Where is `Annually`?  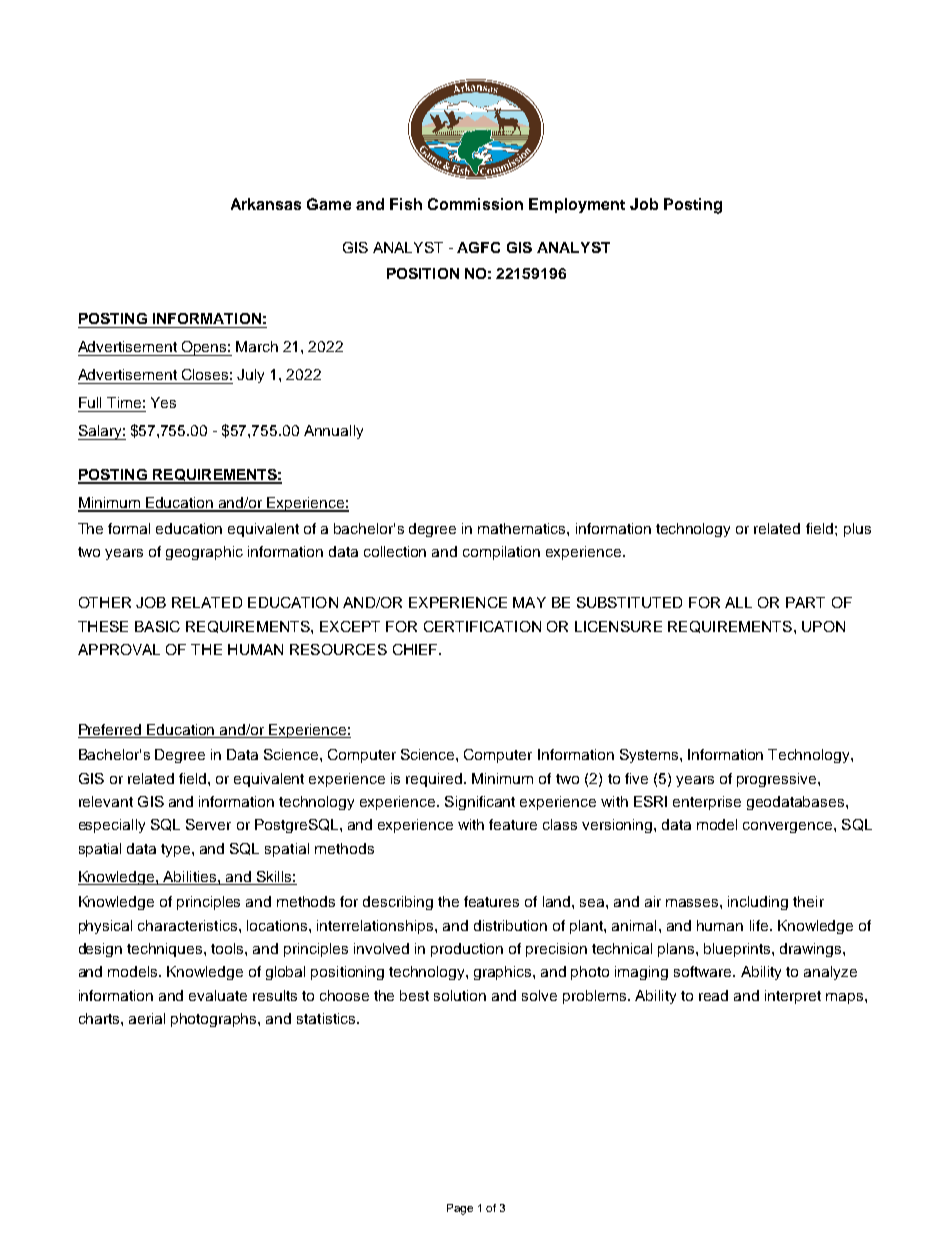
Annually is located at coordinates (333, 432).
